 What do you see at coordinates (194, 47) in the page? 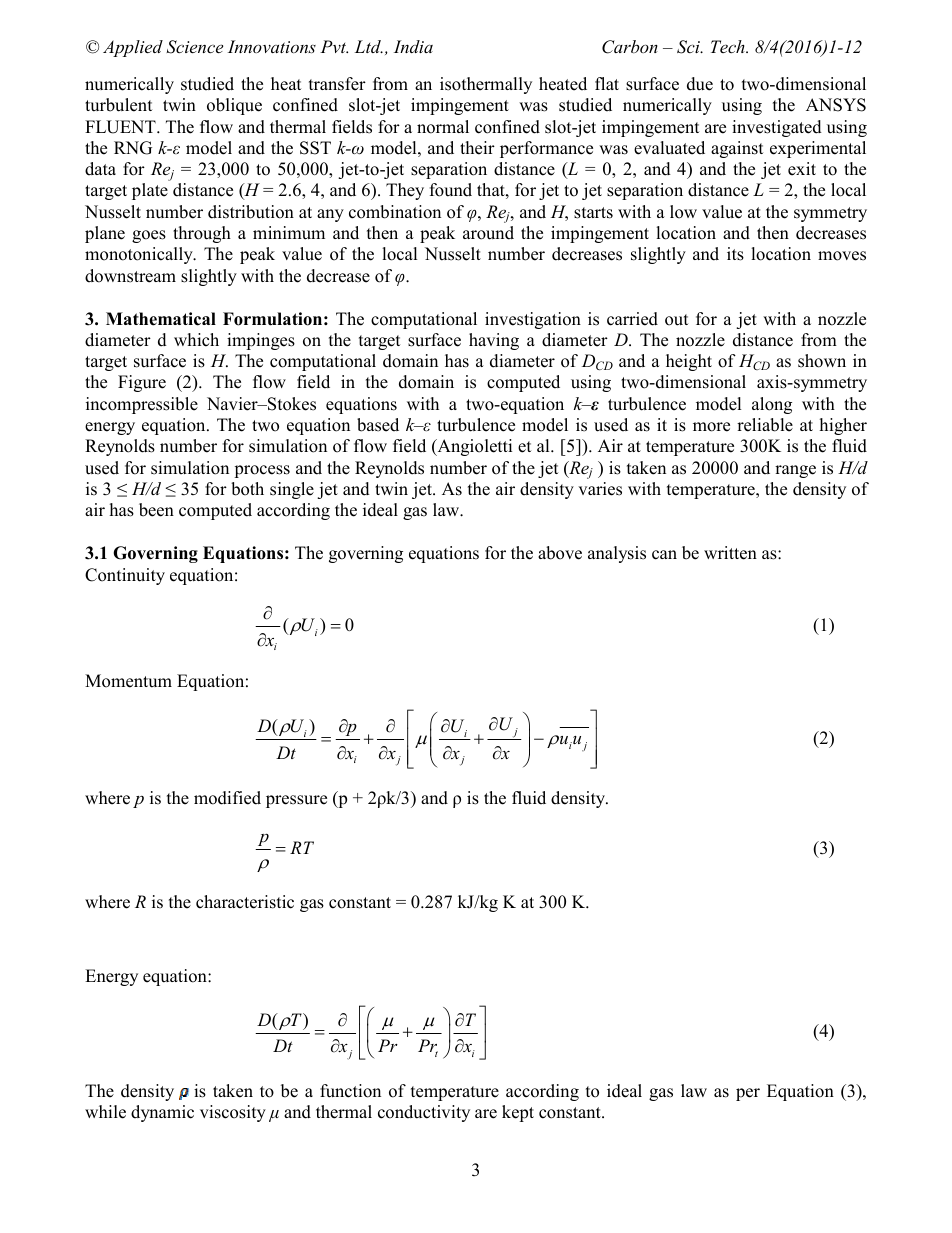
I see `Science` at bounding box center [194, 47].
